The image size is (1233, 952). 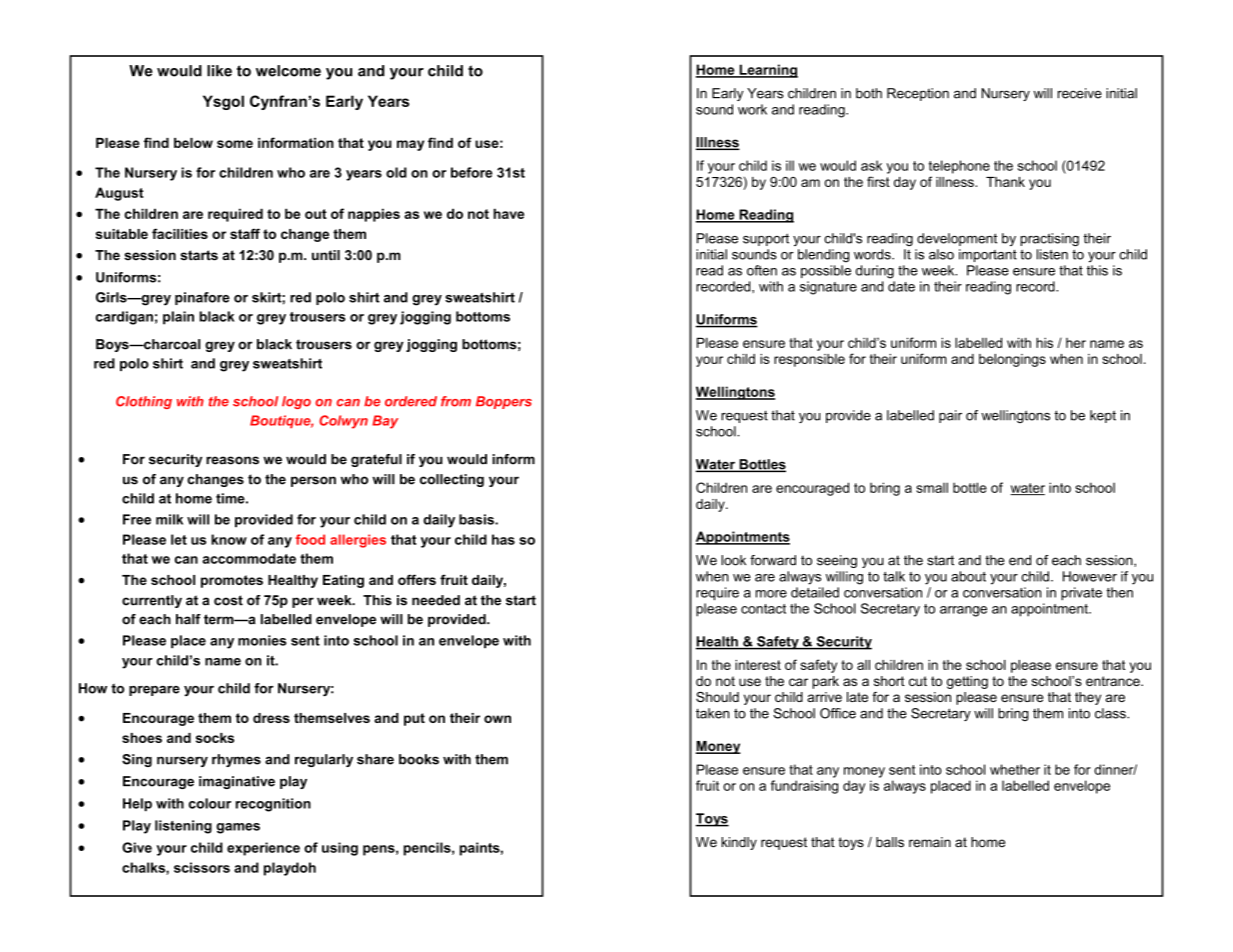 I want to click on belongings, so click(x=1012, y=360).
